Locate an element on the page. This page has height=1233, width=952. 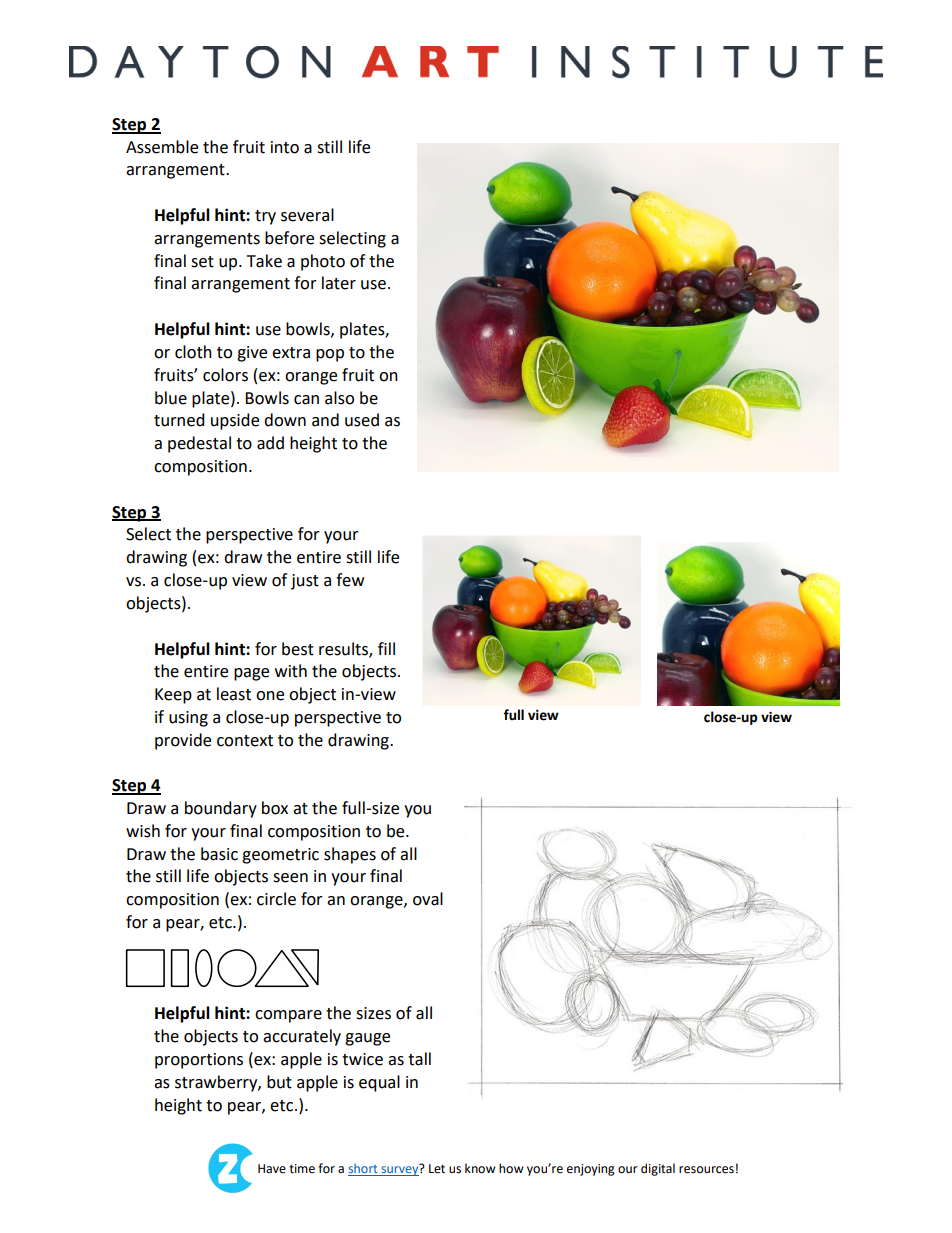
Assemble is located at coordinates (162, 147).
